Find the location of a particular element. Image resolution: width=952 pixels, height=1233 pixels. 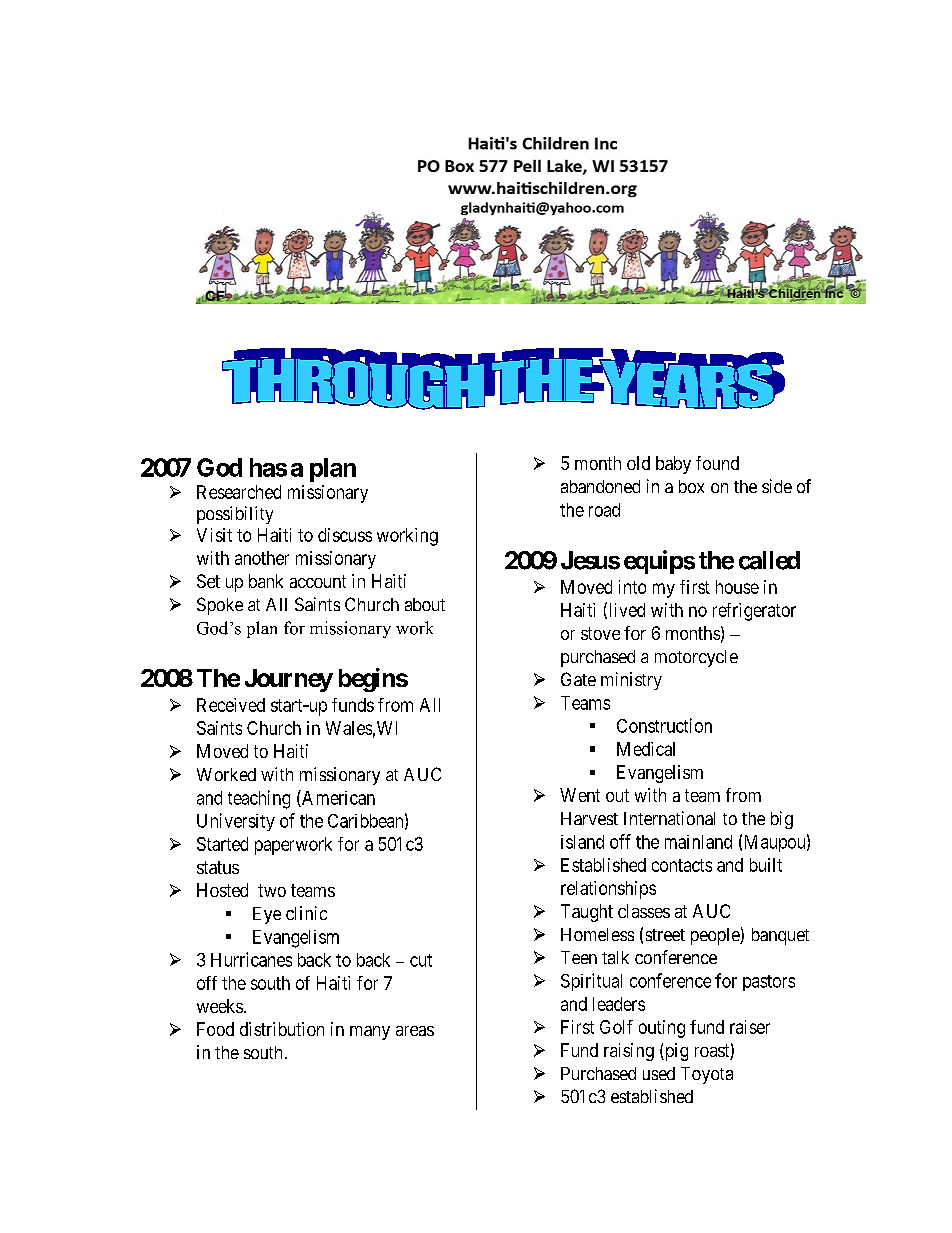

box is located at coordinates (691, 486).
